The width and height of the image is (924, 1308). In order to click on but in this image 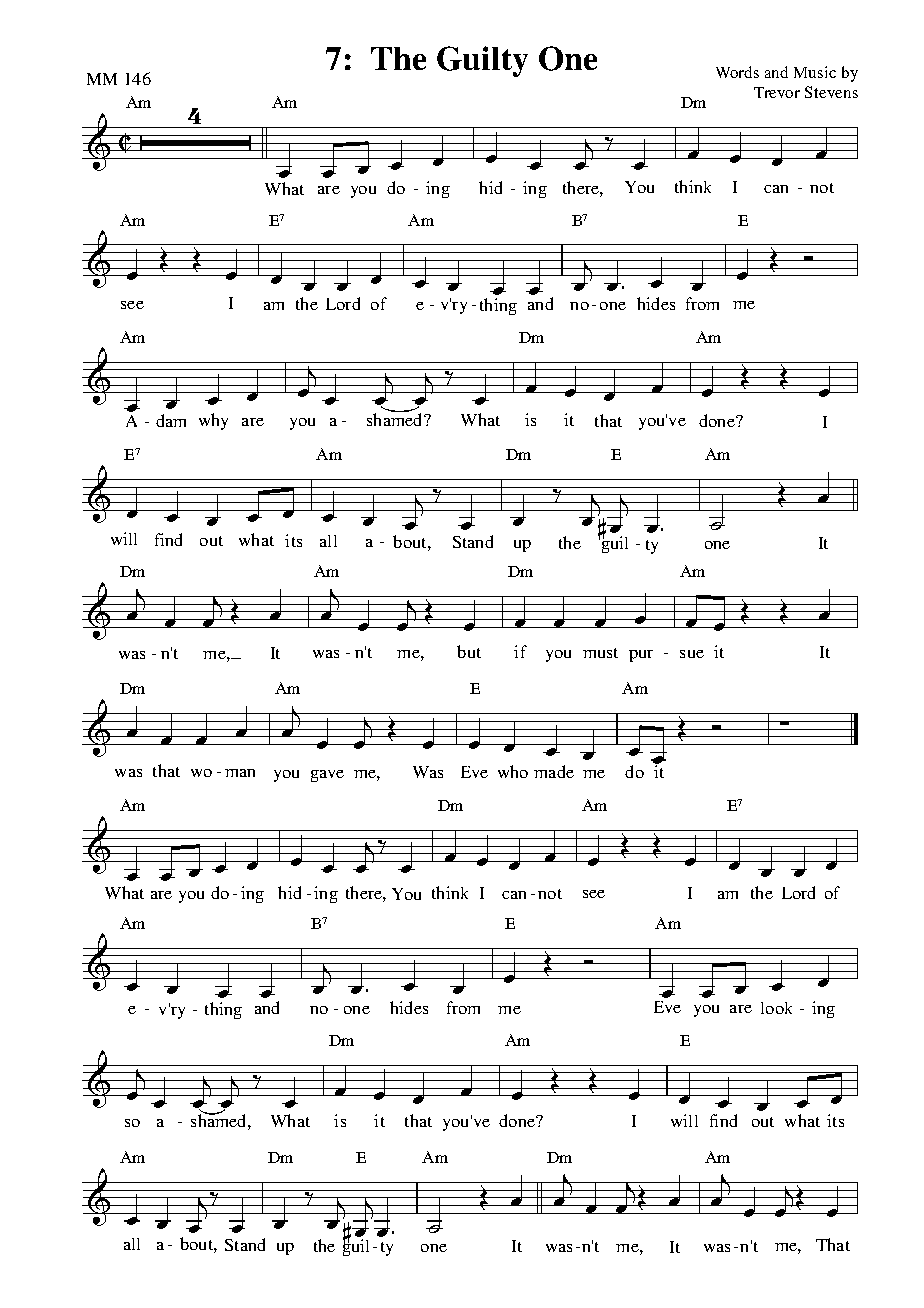, I will do `click(469, 651)`.
